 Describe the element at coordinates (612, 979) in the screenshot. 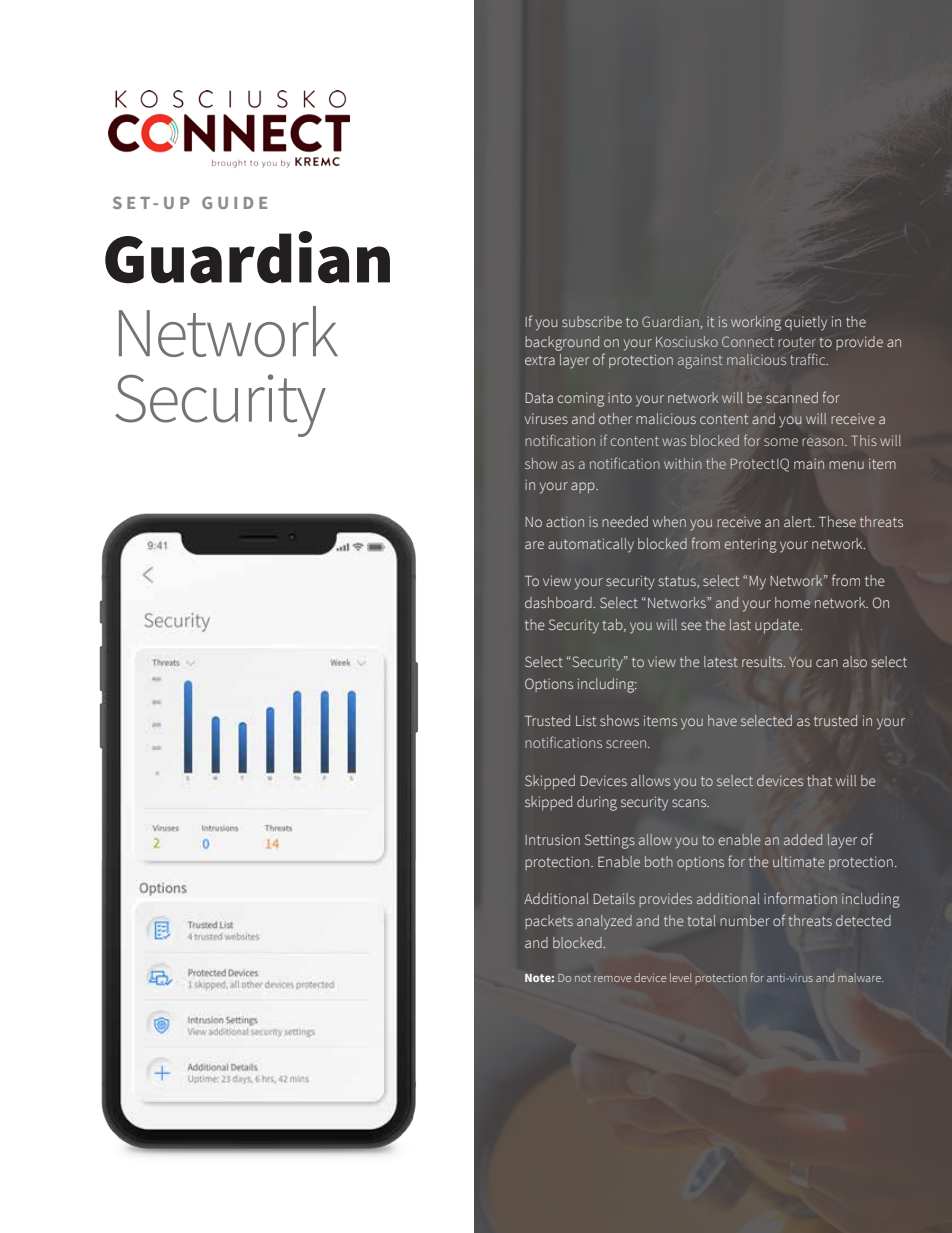

I see `remove` at that location.
